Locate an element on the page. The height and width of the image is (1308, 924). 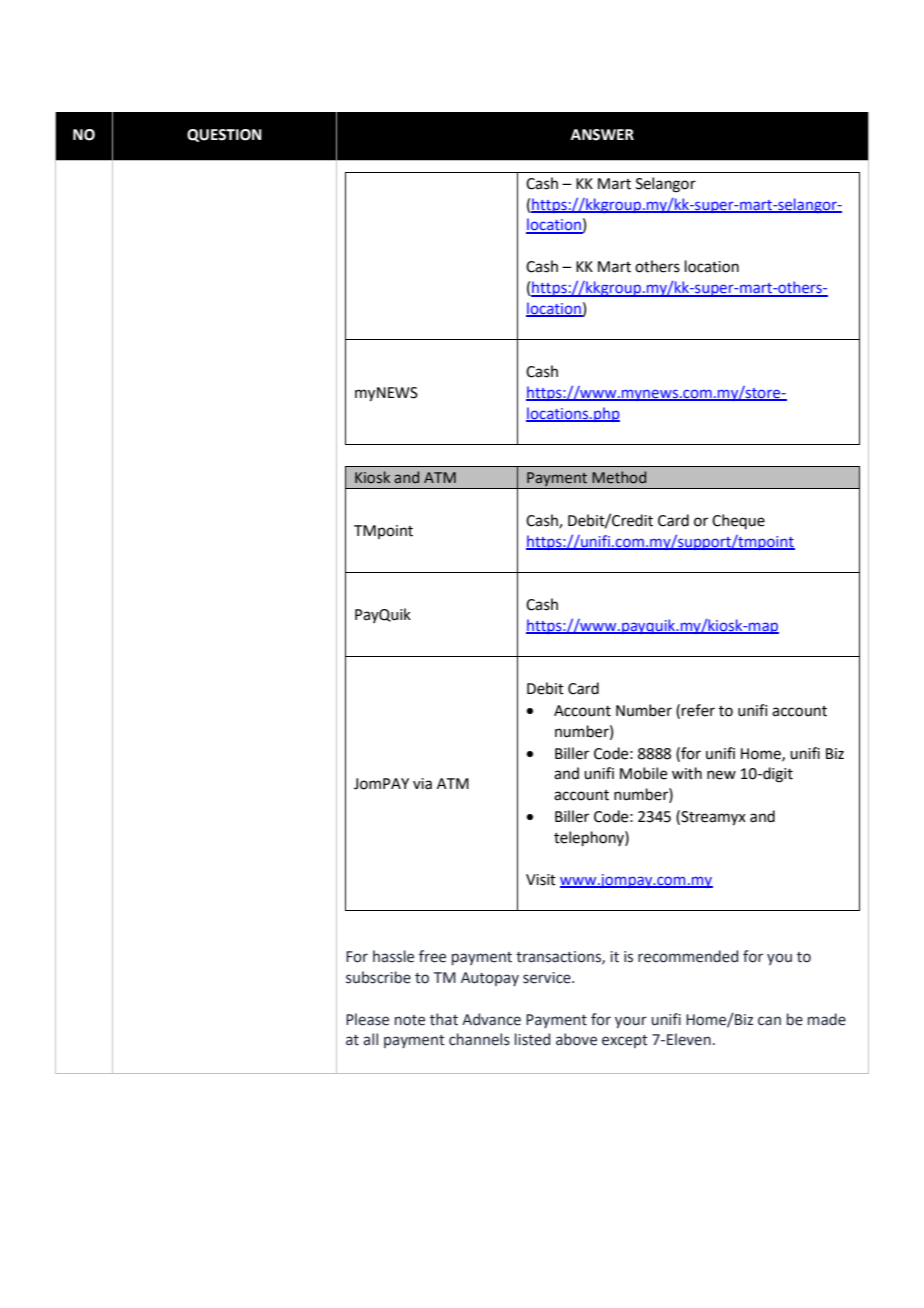
Please is located at coordinates (367, 1019).
